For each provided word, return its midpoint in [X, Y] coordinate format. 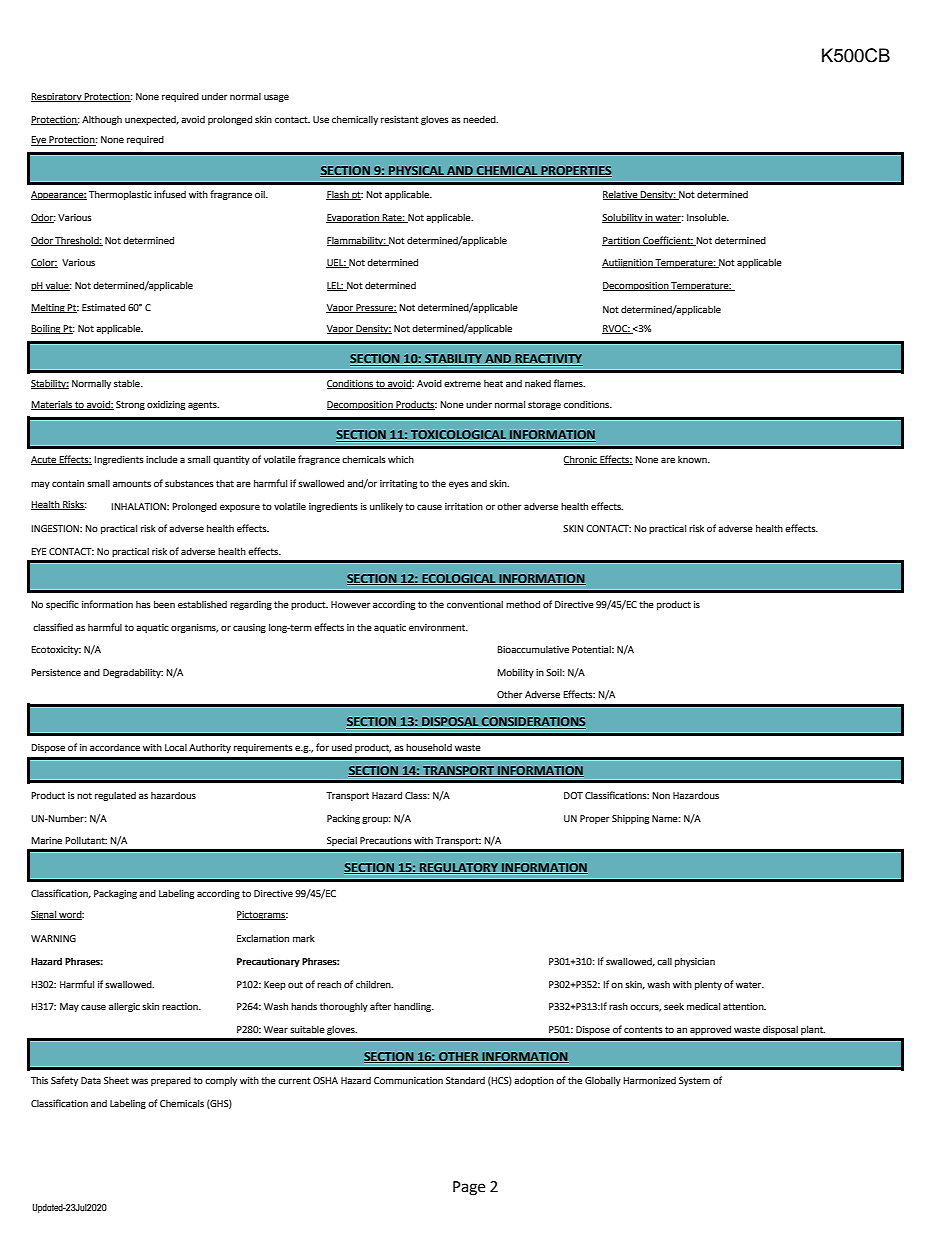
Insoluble [707, 217]
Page [469, 1188]
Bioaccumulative [533, 649]
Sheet [116, 1080]
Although [102, 120]
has [143, 604]
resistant [400, 119]
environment [438, 627]
